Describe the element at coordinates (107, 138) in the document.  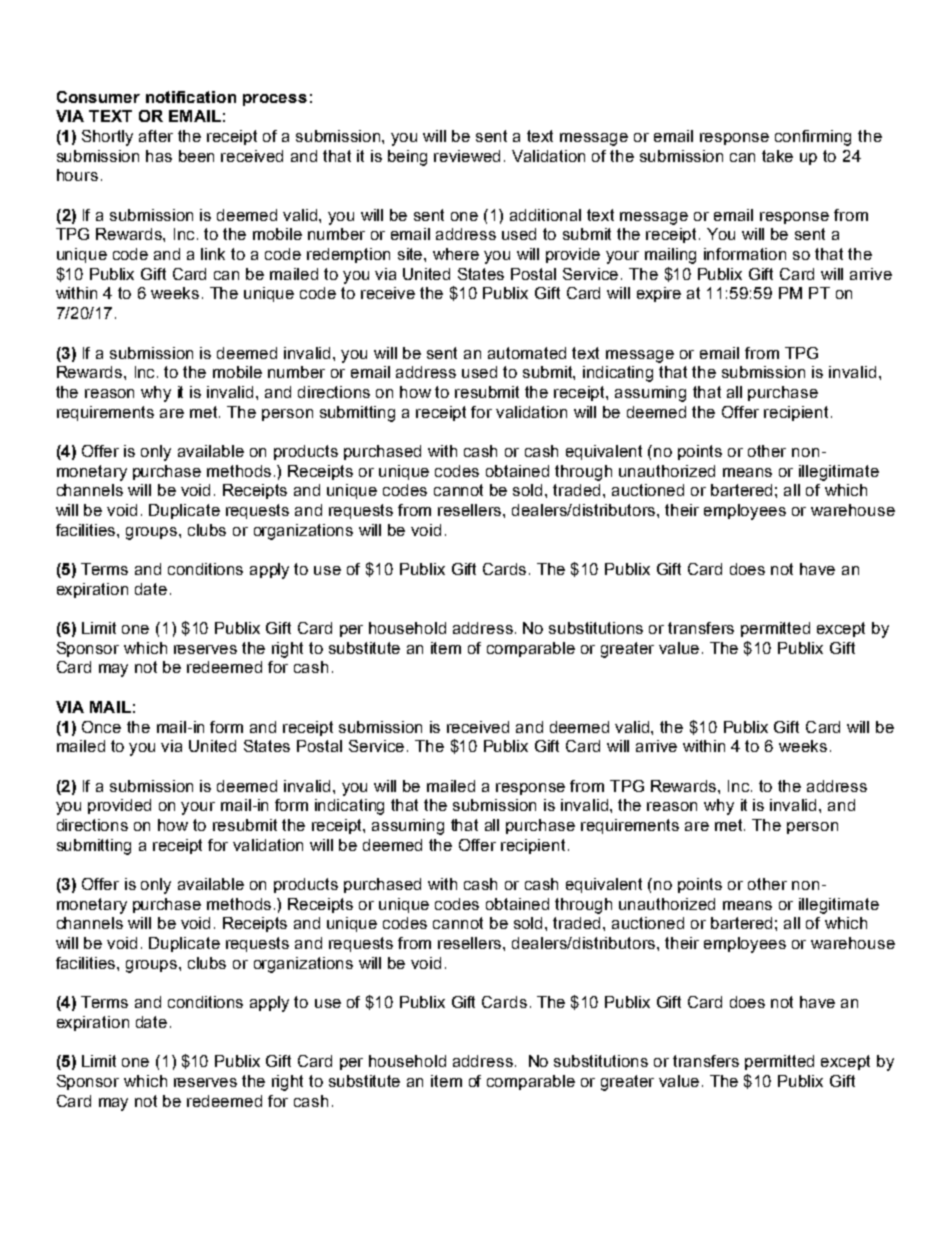
I see `Shortly` at that location.
